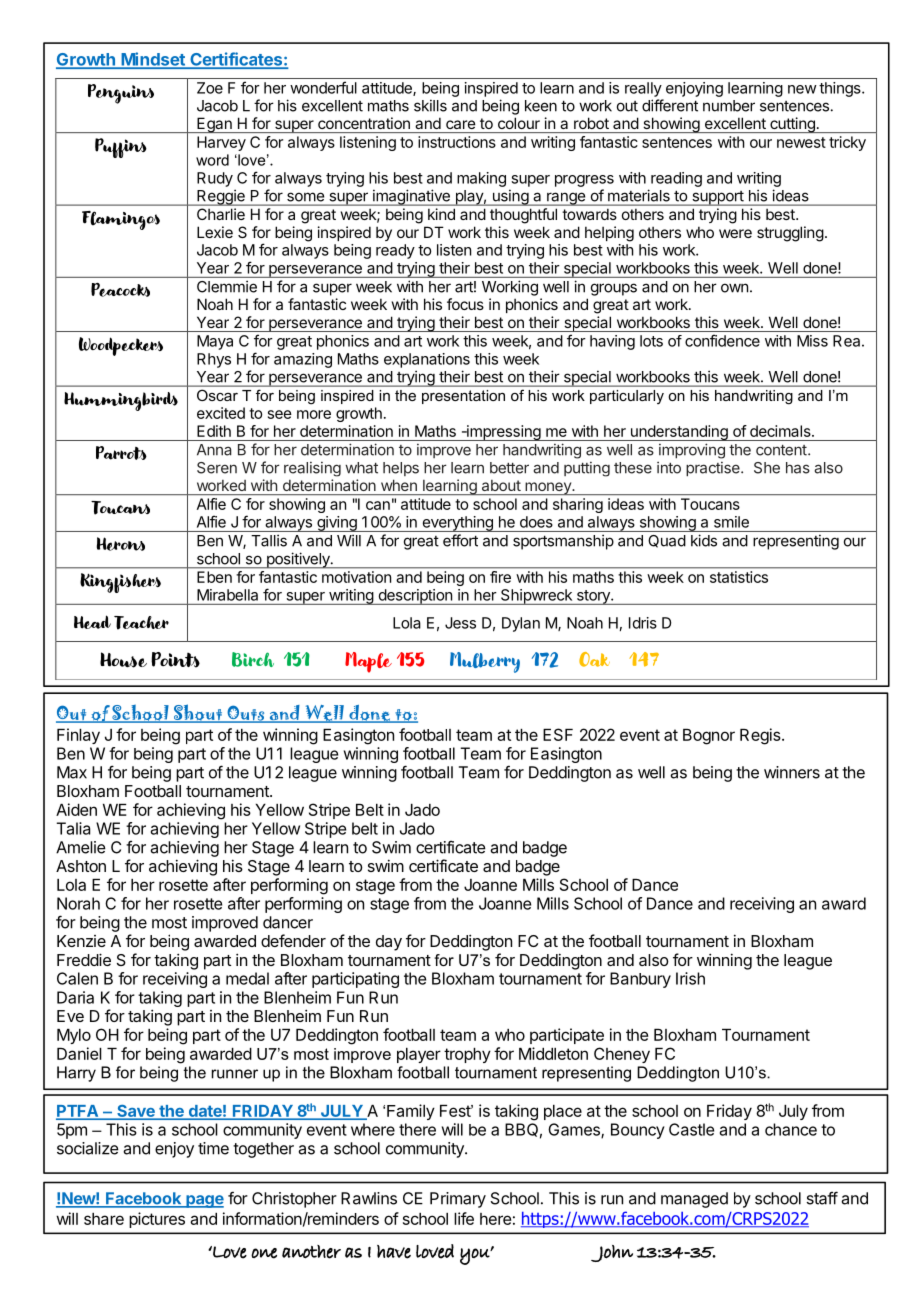  What do you see at coordinates (121, 544) in the screenshot?
I see `Herons` at bounding box center [121, 544].
